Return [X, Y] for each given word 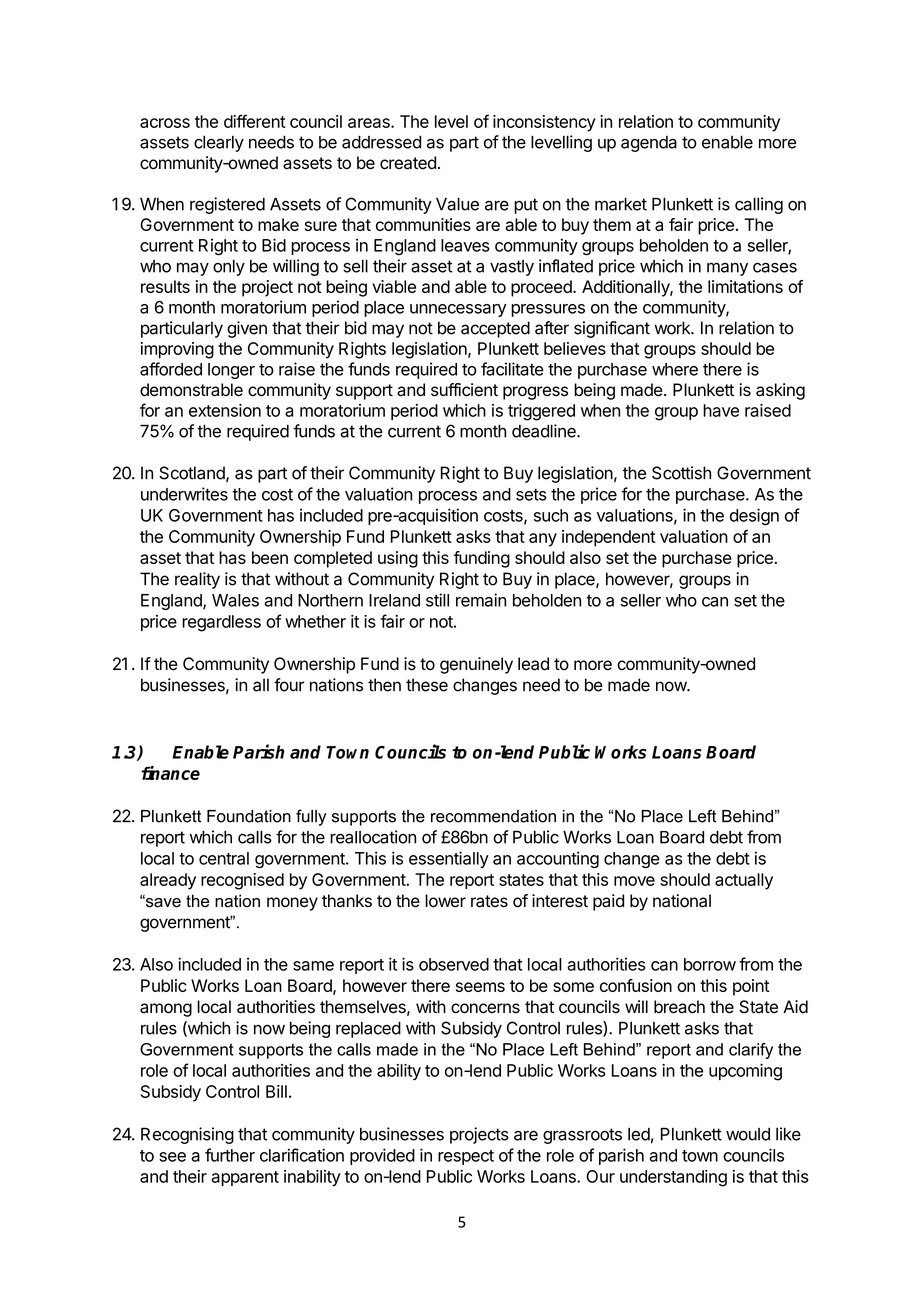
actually [744, 881]
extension [225, 410]
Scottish [681, 473]
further [230, 1155]
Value [457, 204]
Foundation [249, 816]
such [551, 515]
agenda [649, 144]
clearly [219, 143]
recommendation [493, 816]
